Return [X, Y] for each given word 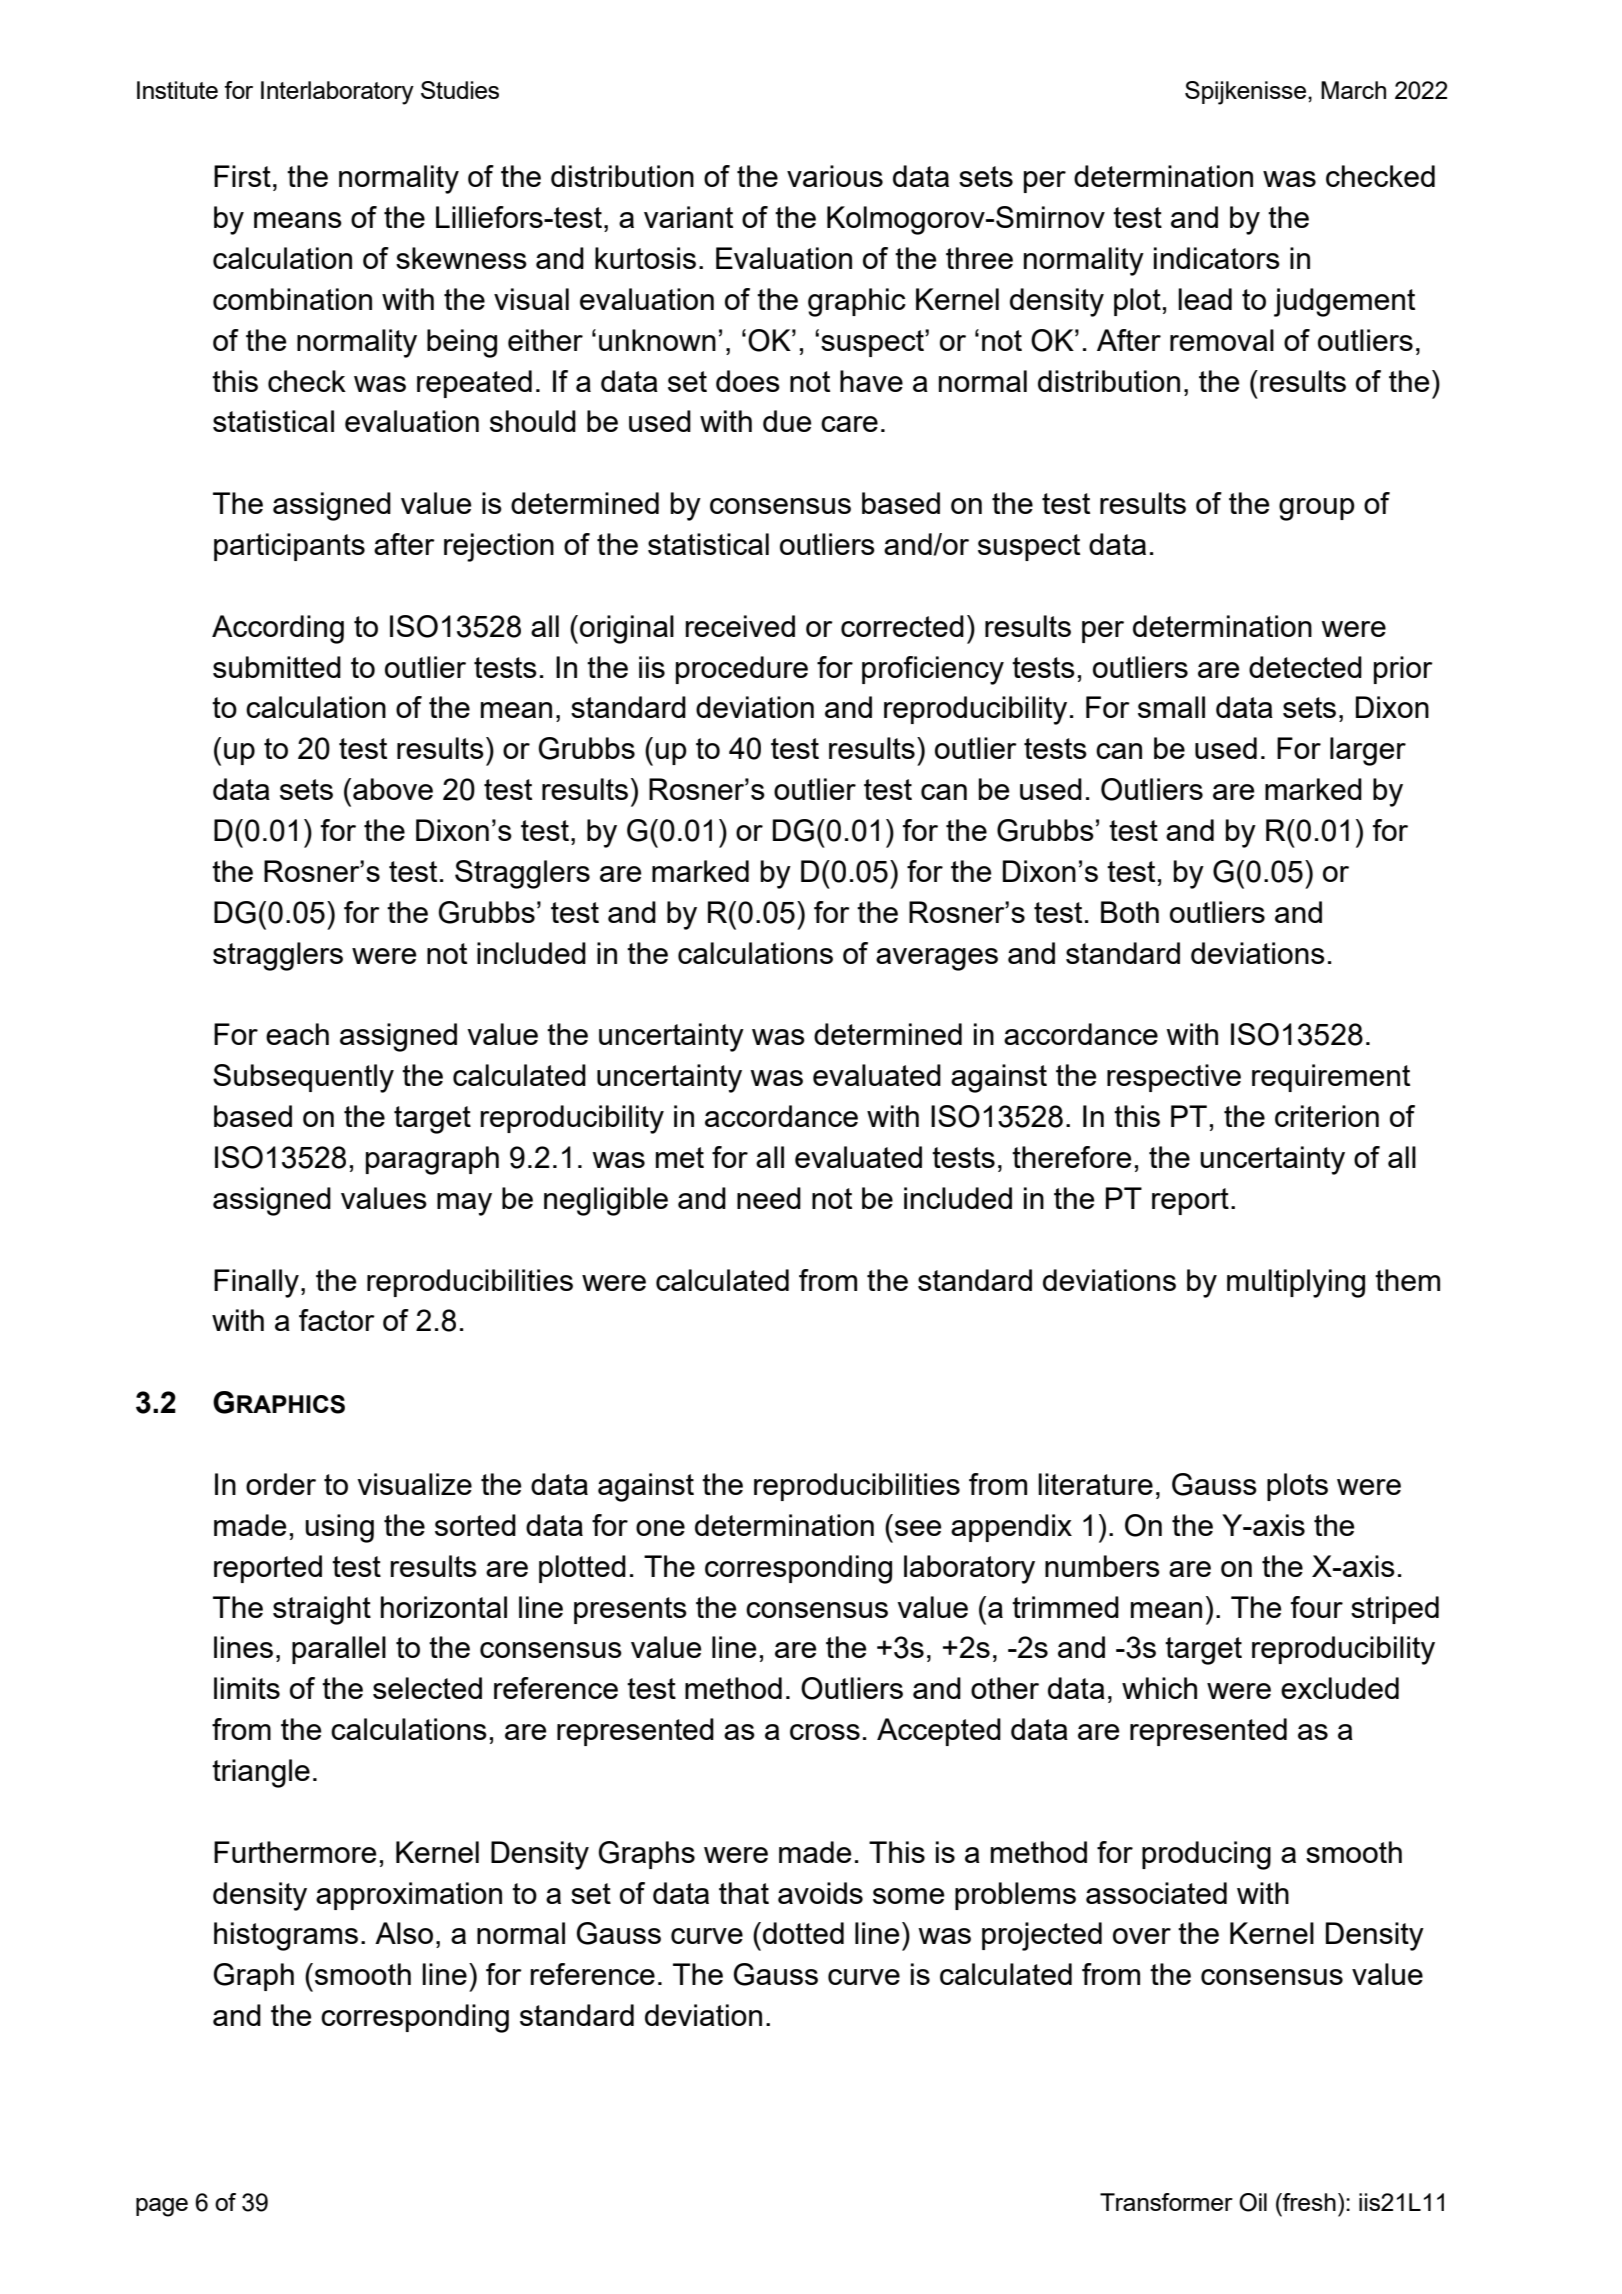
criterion [1327, 1116]
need [769, 1198]
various [835, 176]
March [1353, 90]
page [162, 2207]
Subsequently [303, 1078]
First [242, 176]
